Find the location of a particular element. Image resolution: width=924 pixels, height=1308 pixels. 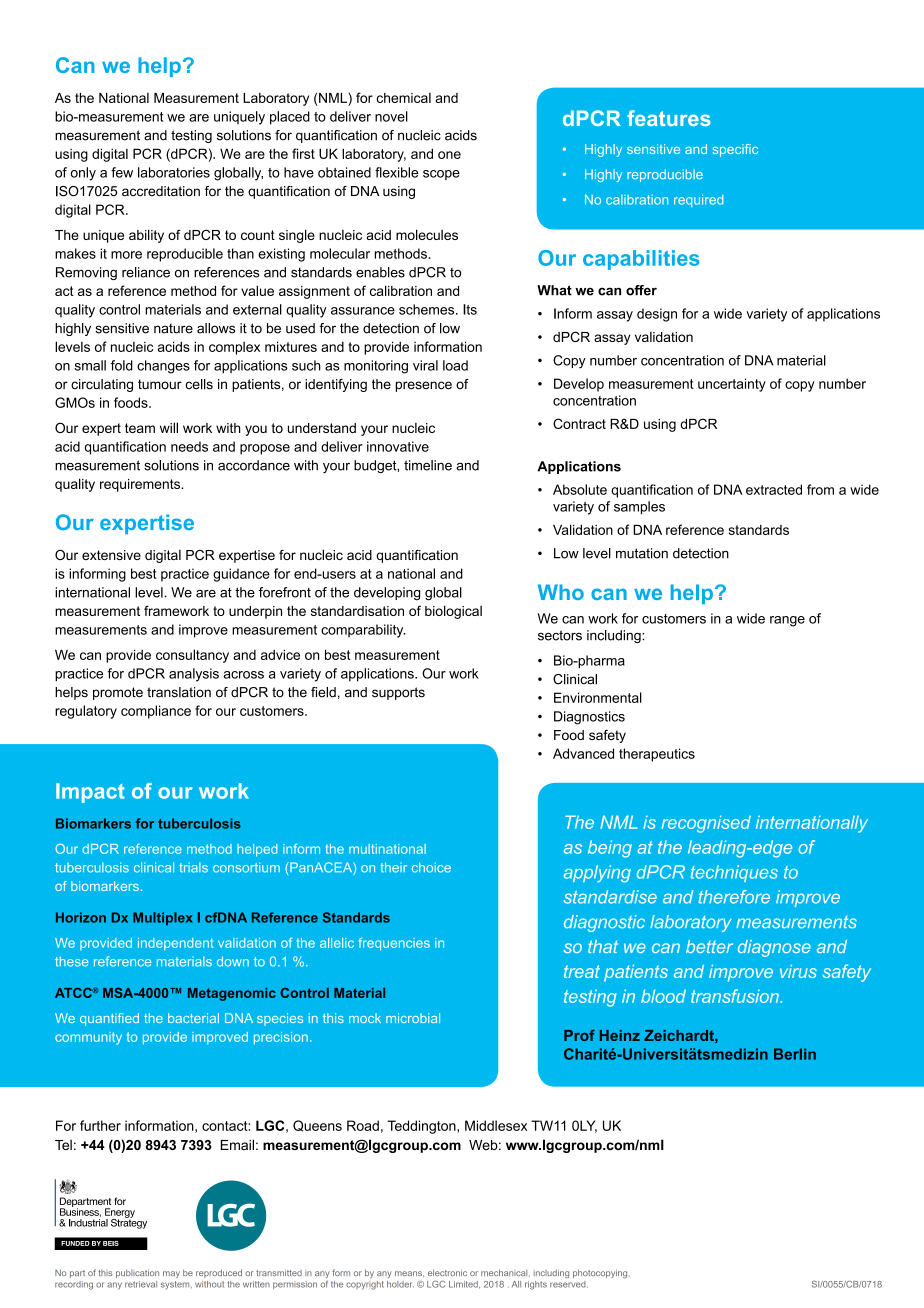

one is located at coordinates (449, 155).
